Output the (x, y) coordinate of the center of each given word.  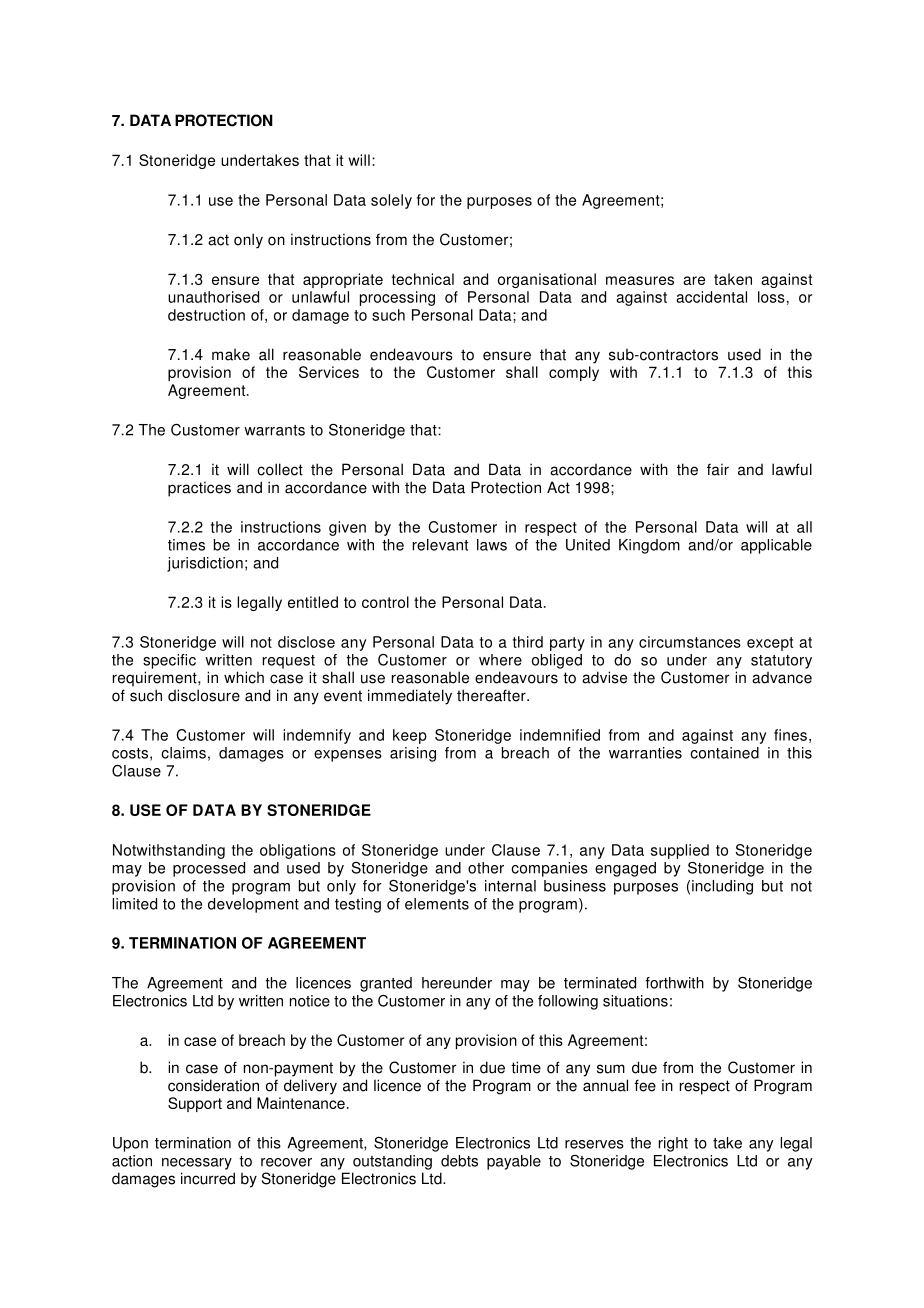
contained (724, 753)
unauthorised (213, 297)
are (694, 280)
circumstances (690, 642)
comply (574, 373)
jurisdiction (205, 564)
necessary (197, 1164)
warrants (274, 430)
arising (413, 754)
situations (635, 1001)
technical (422, 279)
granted (386, 984)
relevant (440, 545)
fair (718, 469)
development (253, 905)
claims (183, 753)
